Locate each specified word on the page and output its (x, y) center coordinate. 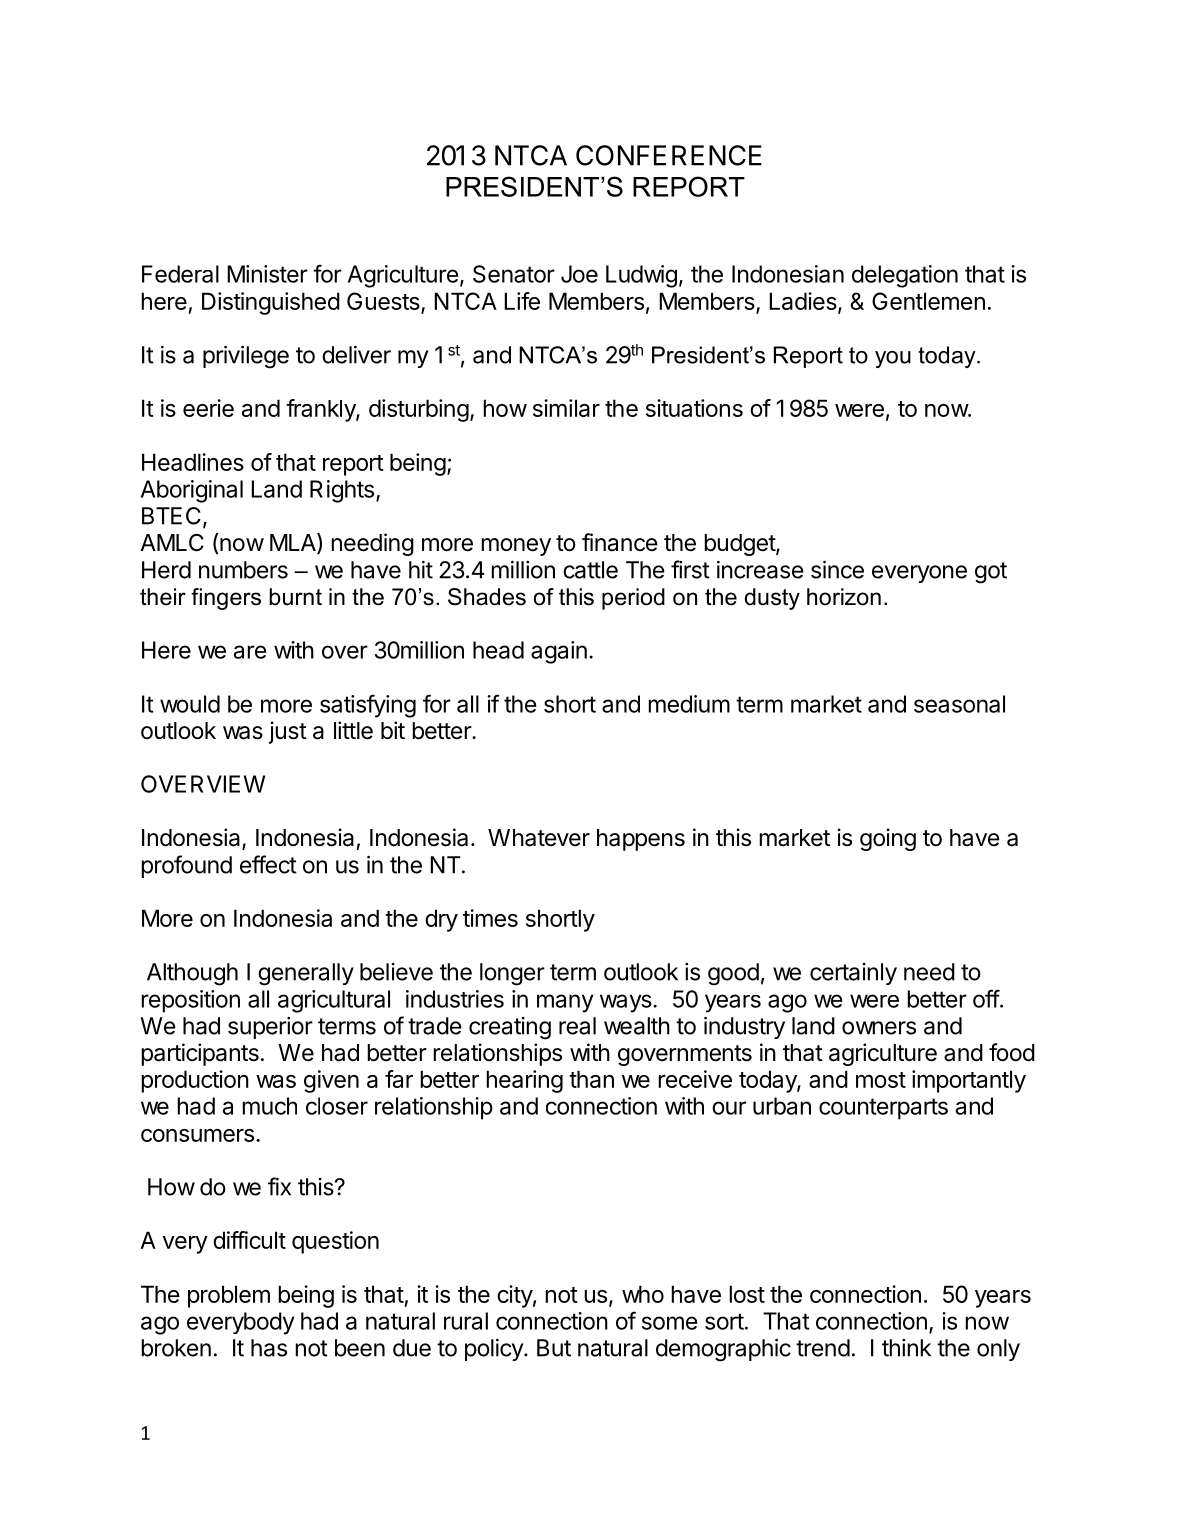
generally (306, 974)
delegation (905, 276)
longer (512, 974)
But (554, 1348)
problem (229, 1296)
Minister (267, 274)
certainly (853, 974)
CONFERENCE (669, 155)
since (837, 570)
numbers (243, 570)
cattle (590, 570)
